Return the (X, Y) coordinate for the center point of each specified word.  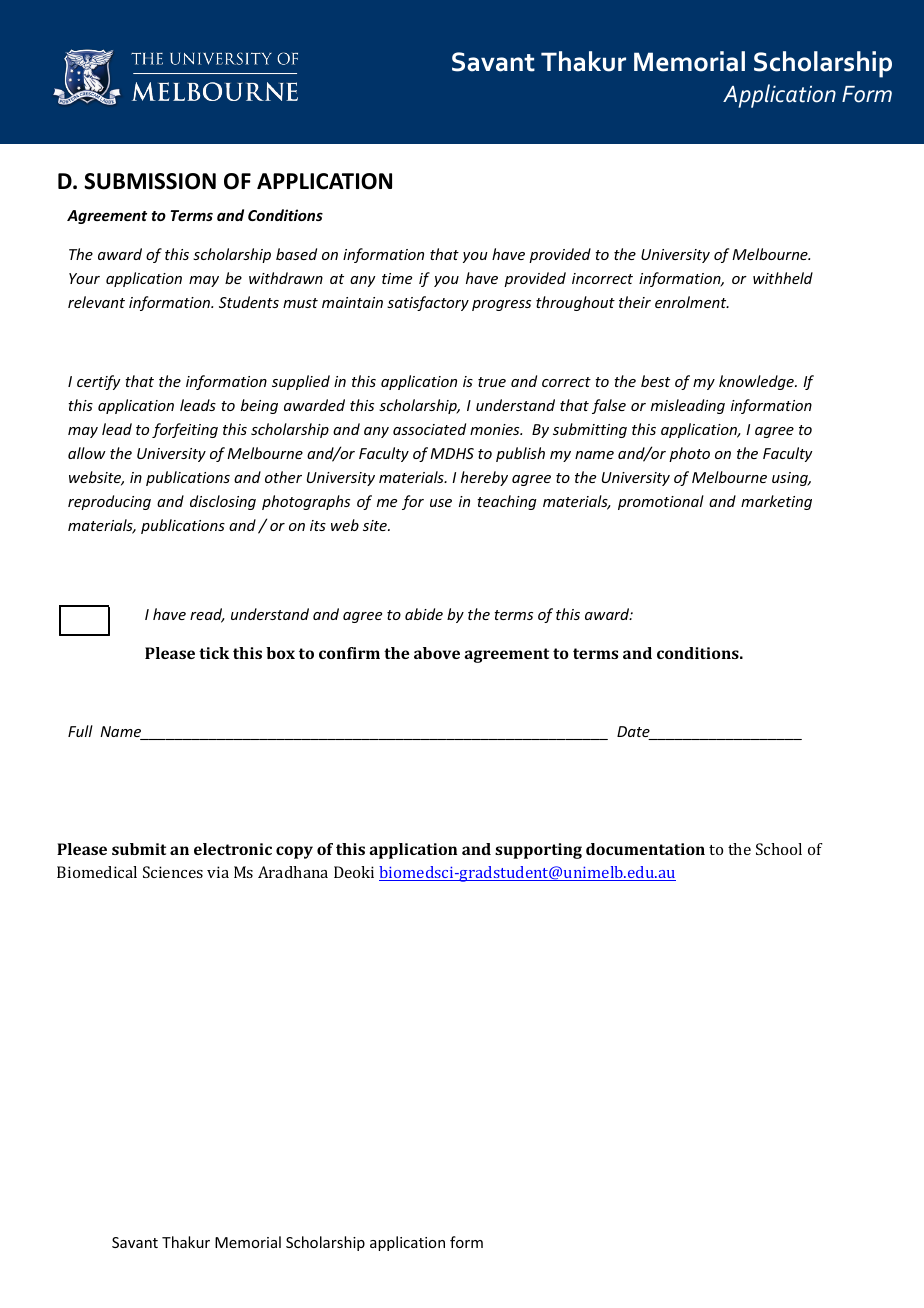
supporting (538, 851)
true (492, 382)
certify (99, 382)
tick (214, 653)
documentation (645, 849)
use (441, 503)
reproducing (109, 502)
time (397, 278)
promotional (661, 502)
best (655, 381)
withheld (783, 278)
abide (424, 614)
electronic (233, 849)
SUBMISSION (150, 181)
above (437, 653)
